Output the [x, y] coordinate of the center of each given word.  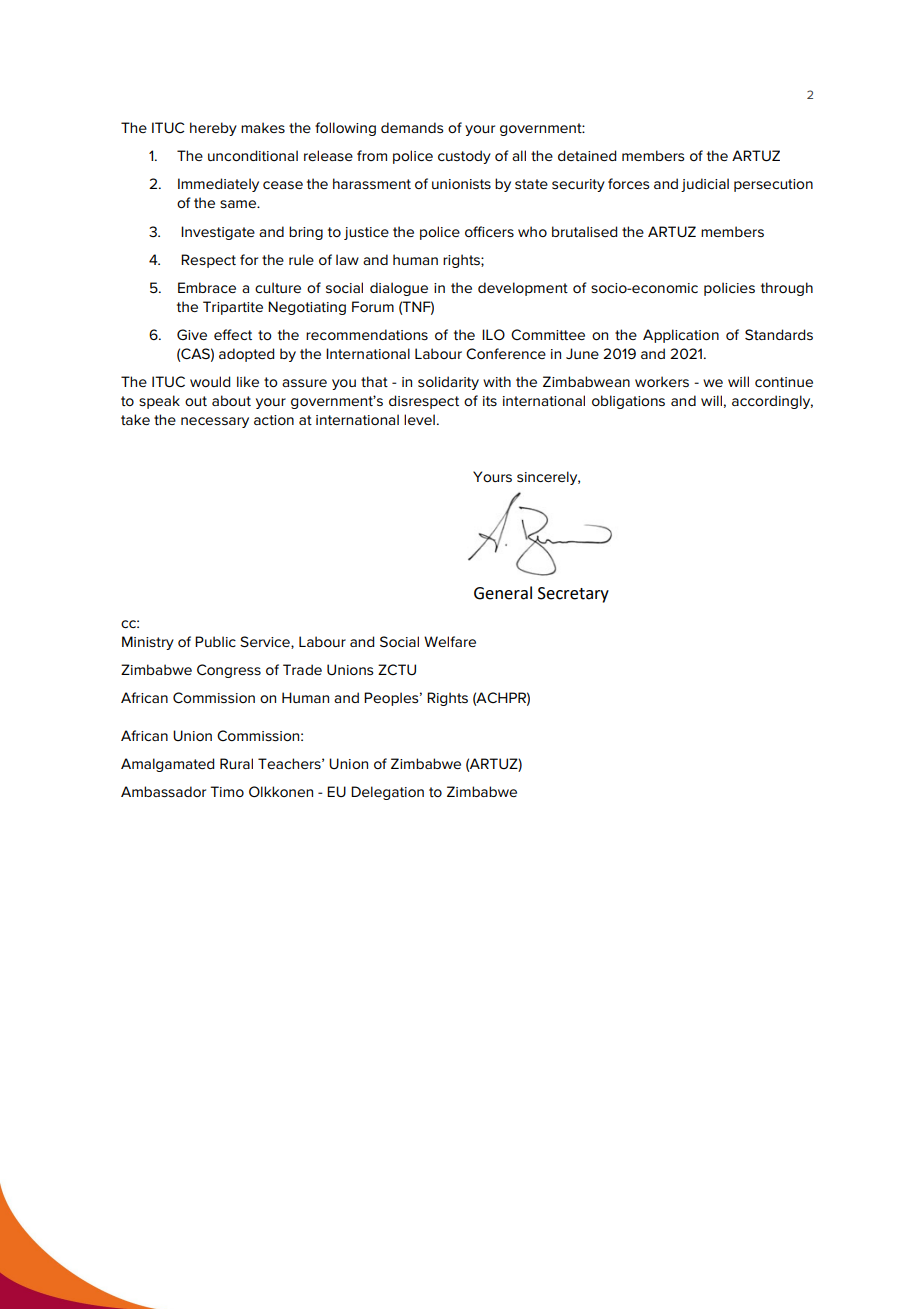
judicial [705, 185]
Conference [506, 353]
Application [681, 336]
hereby [213, 129]
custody [464, 157]
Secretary [573, 595]
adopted [246, 355]
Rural [236, 763]
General [503, 593]
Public [215, 641]
